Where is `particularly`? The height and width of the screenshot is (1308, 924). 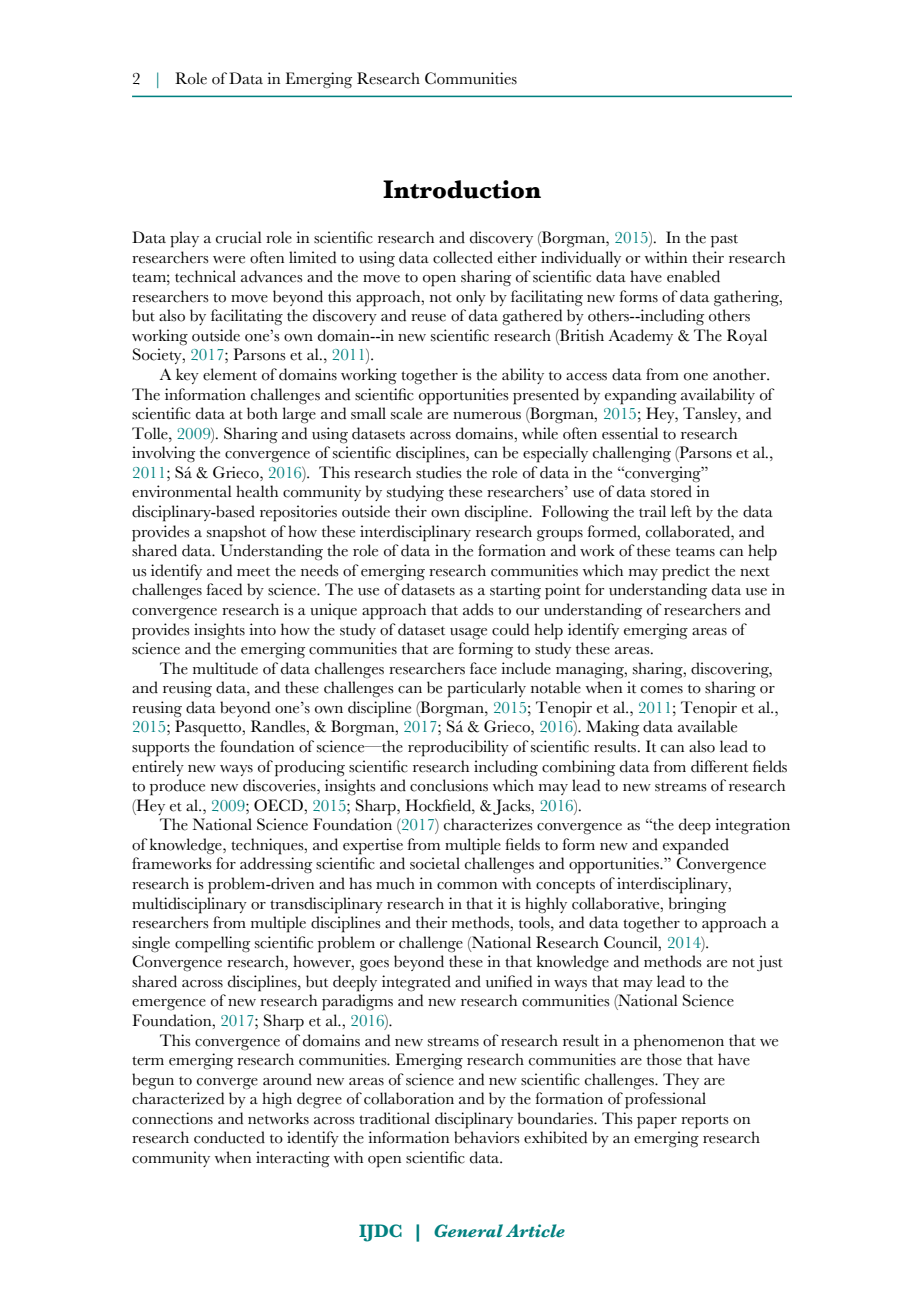
particularly is located at coordinates (486, 689).
